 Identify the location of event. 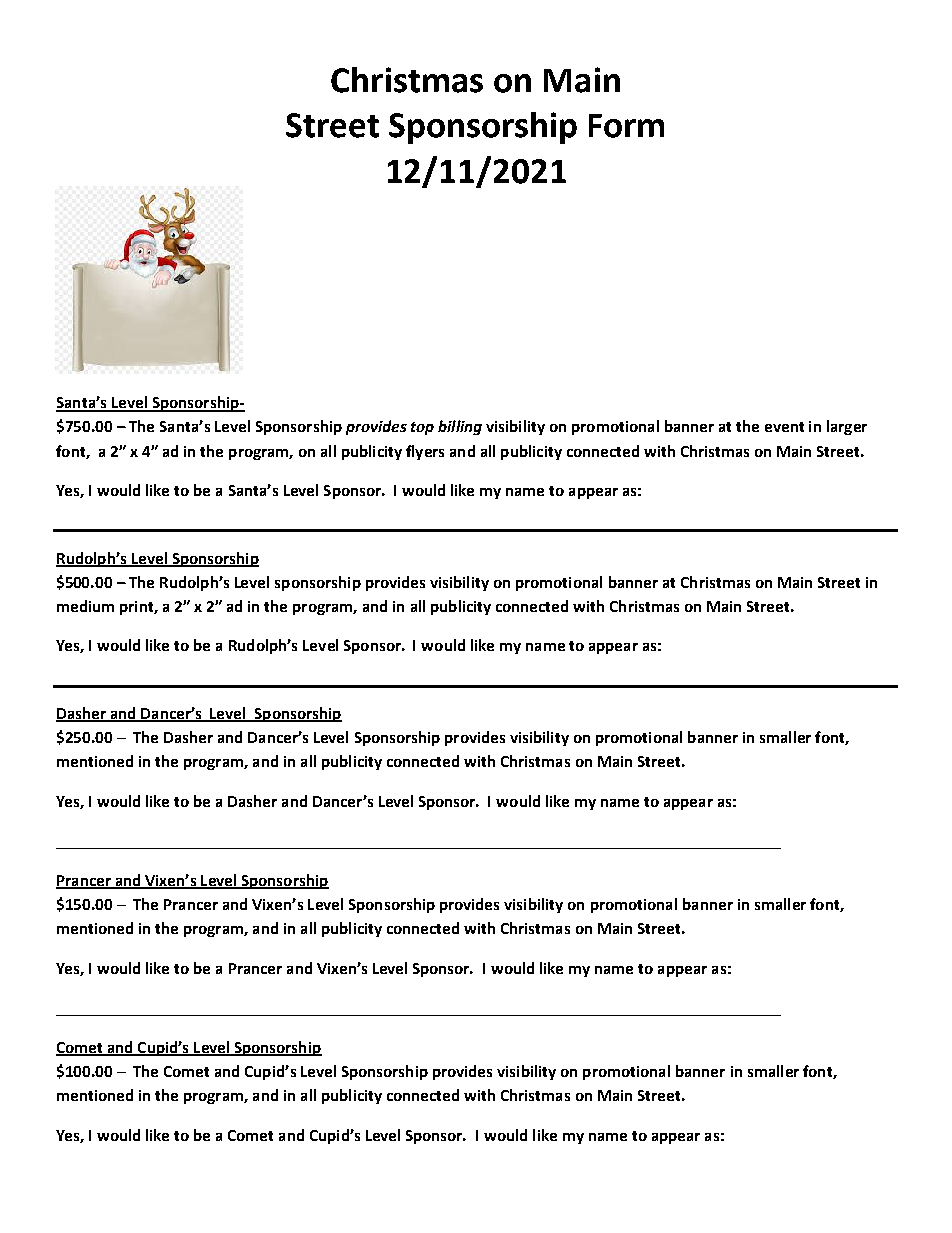
(784, 427).
